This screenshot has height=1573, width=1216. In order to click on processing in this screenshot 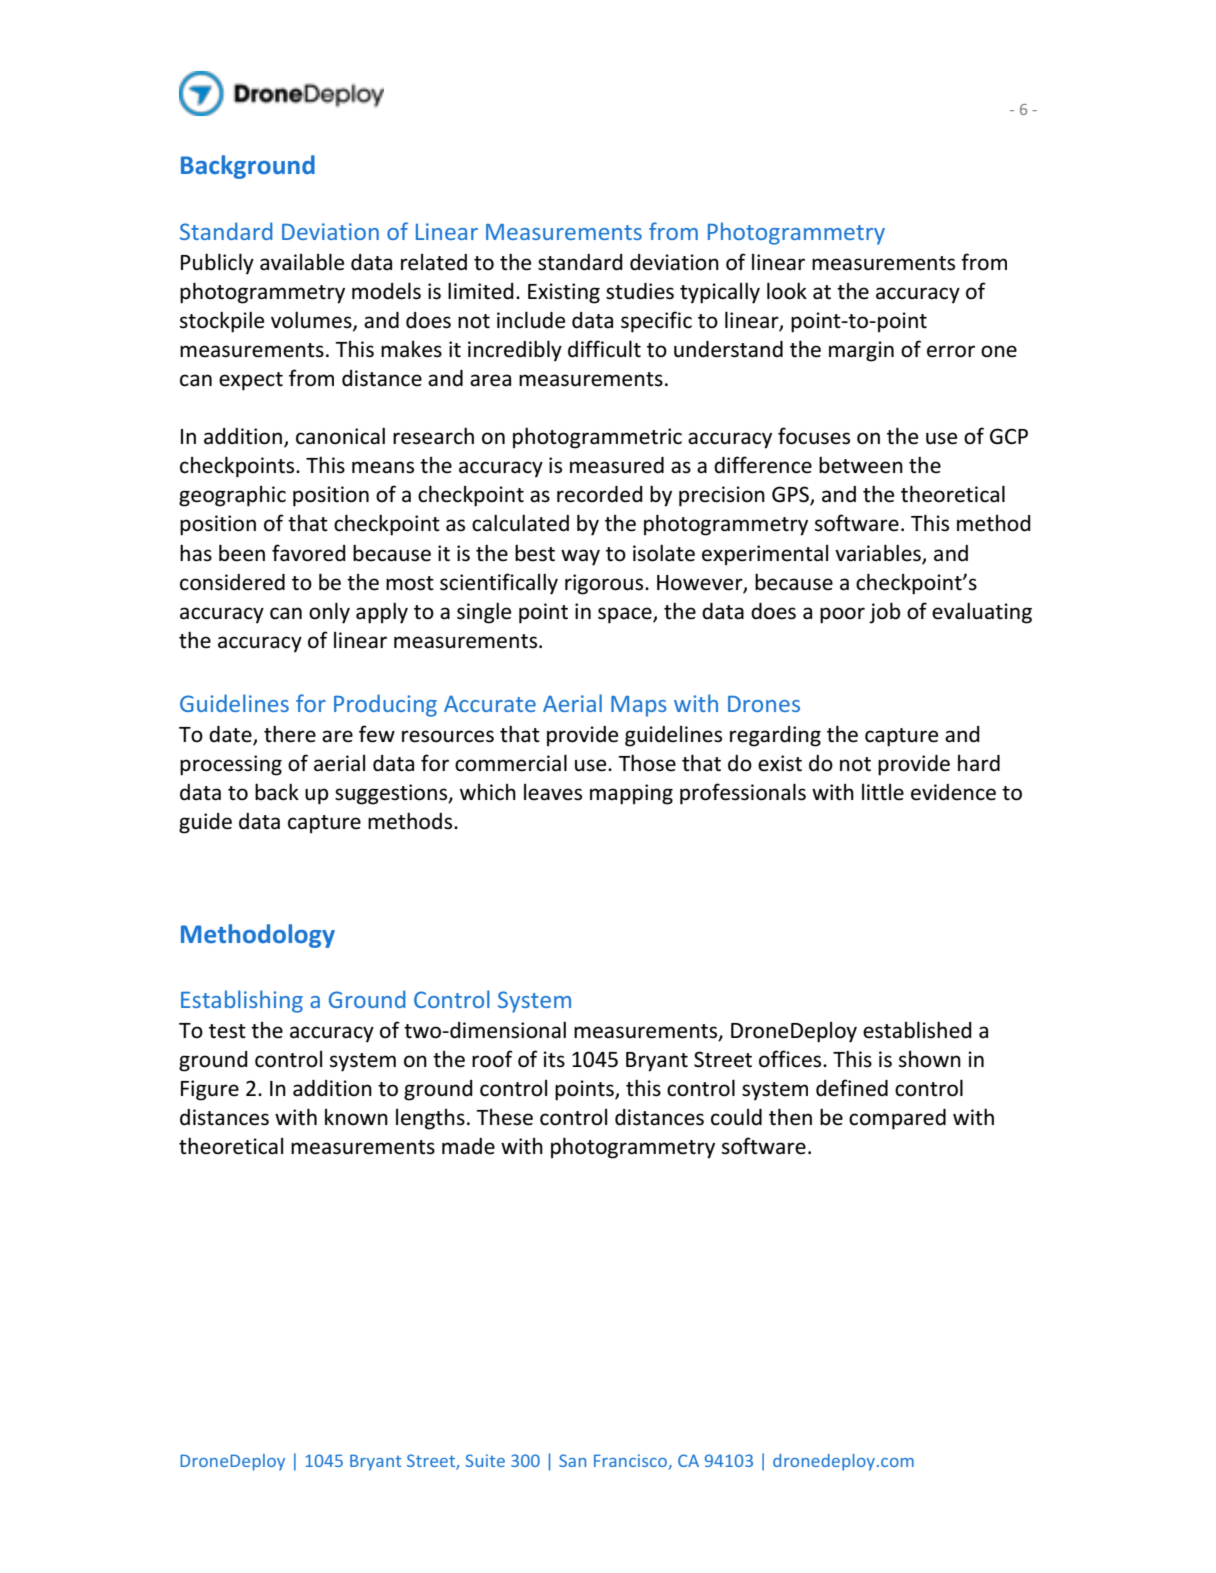, I will do `click(231, 765)`.
